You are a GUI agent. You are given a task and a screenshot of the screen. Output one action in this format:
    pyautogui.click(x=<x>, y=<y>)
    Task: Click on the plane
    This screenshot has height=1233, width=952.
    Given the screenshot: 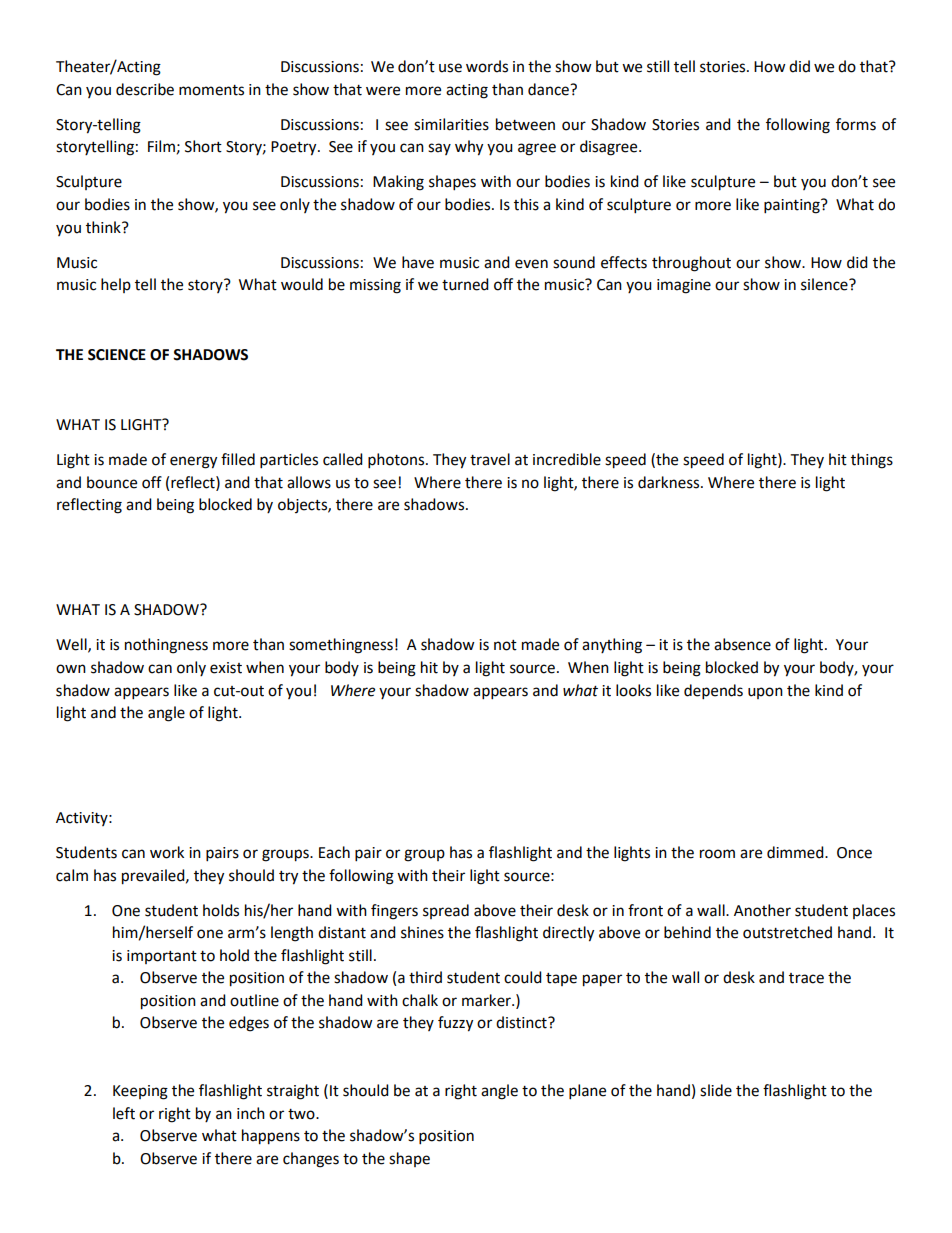 What is the action you would take?
    pyautogui.click(x=587, y=1092)
